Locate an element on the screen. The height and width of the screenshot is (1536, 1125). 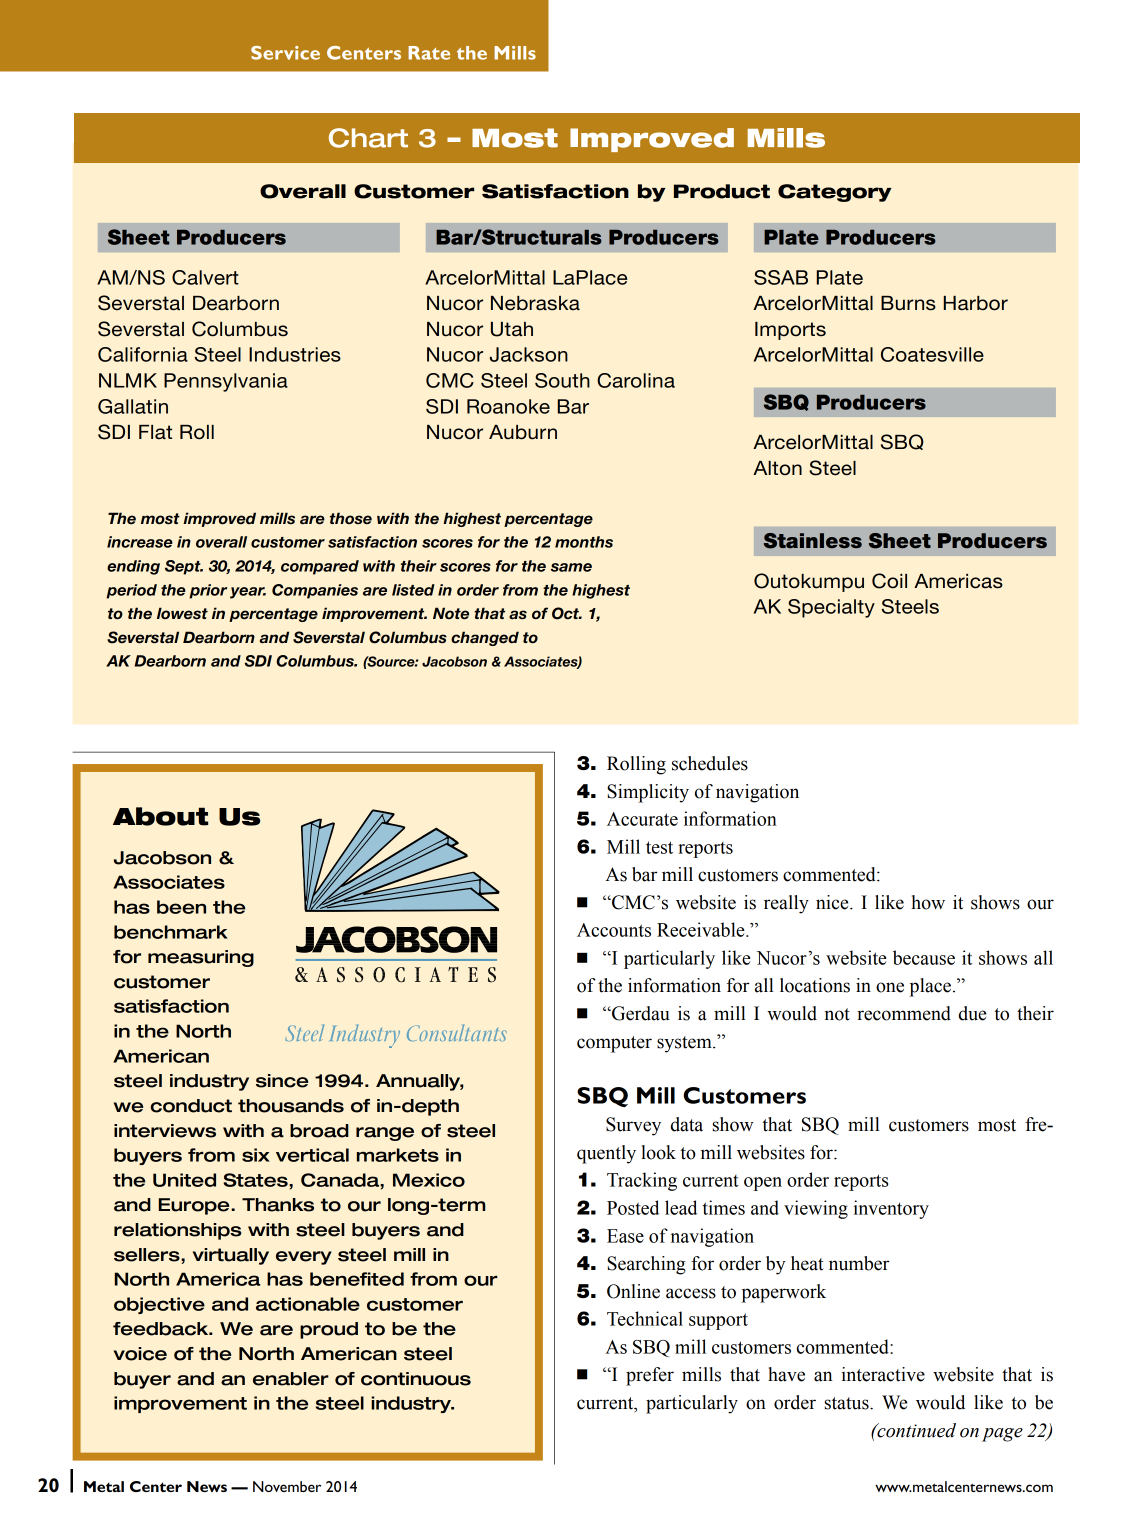
Category is located at coordinates (834, 193).
